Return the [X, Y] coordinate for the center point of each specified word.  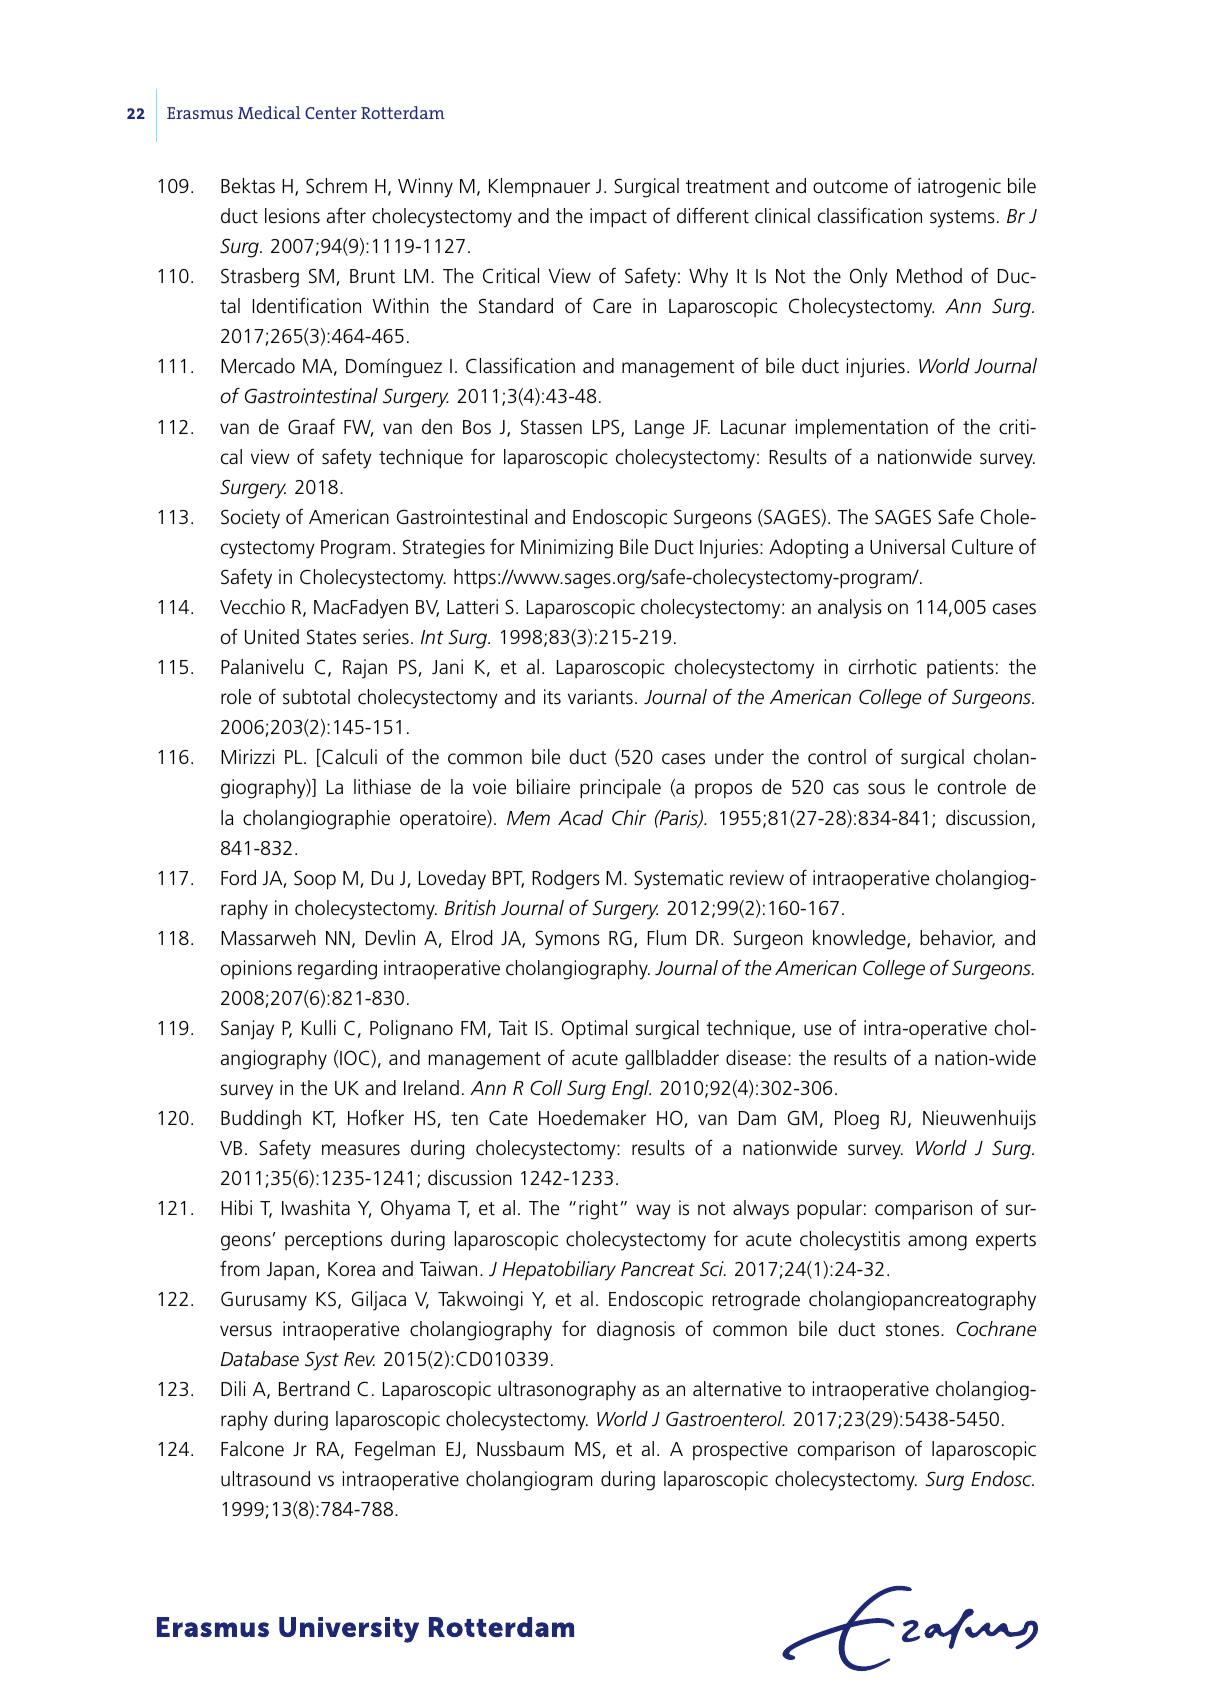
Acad [580, 818]
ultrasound [265, 1479]
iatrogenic [959, 188]
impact [618, 218]
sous [886, 789]
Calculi [348, 758]
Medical [269, 112]
